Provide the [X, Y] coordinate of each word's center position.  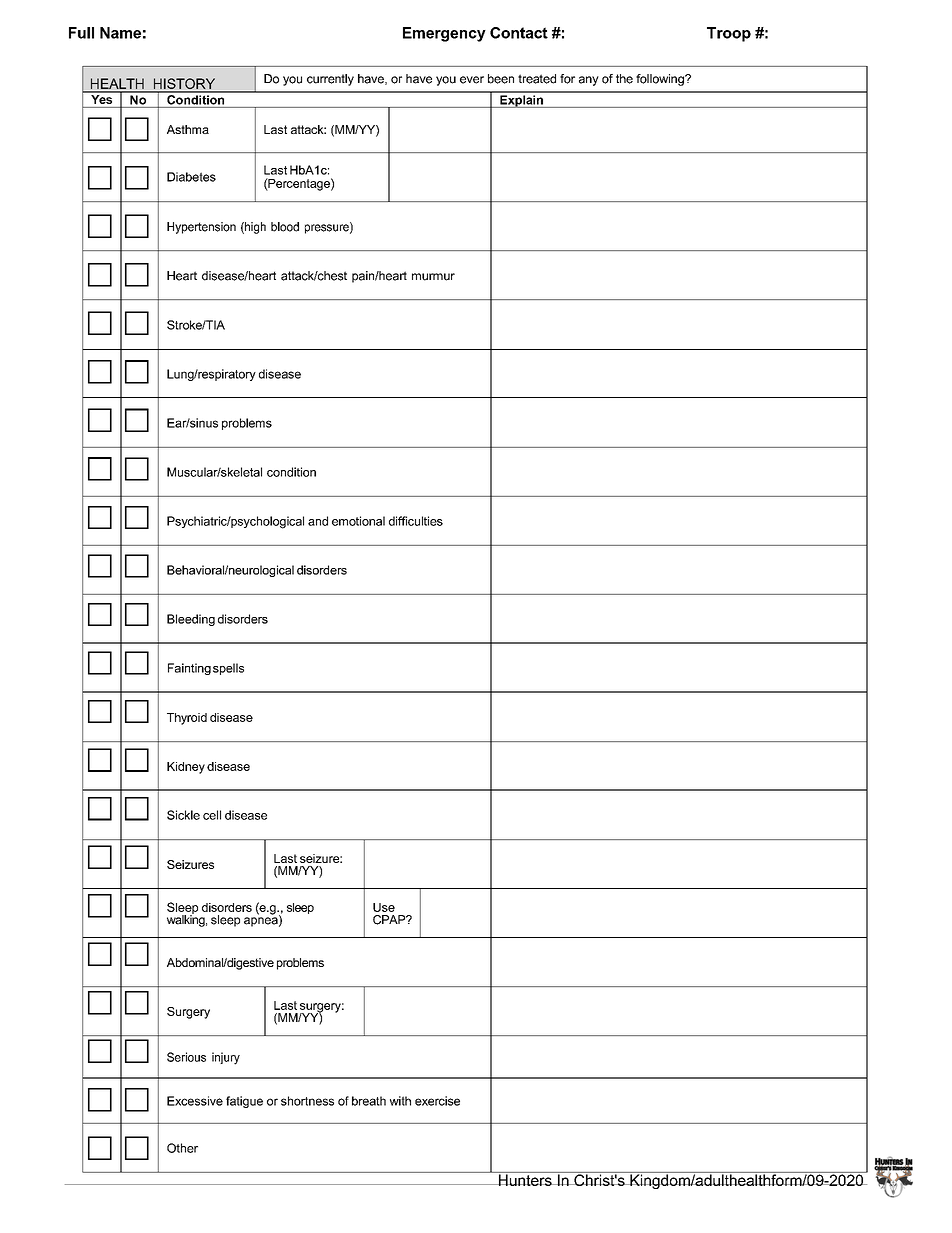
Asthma [188, 129]
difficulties [416, 521]
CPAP [390, 920]
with [400, 1101]
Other [182, 1148]
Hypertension [201, 228]
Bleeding [191, 620]
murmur [433, 277]
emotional [358, 521]
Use [384, 907]
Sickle [183, 815]
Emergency [444, 34]
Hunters [525, 1179]
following [661, 80]
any [589, 81]
